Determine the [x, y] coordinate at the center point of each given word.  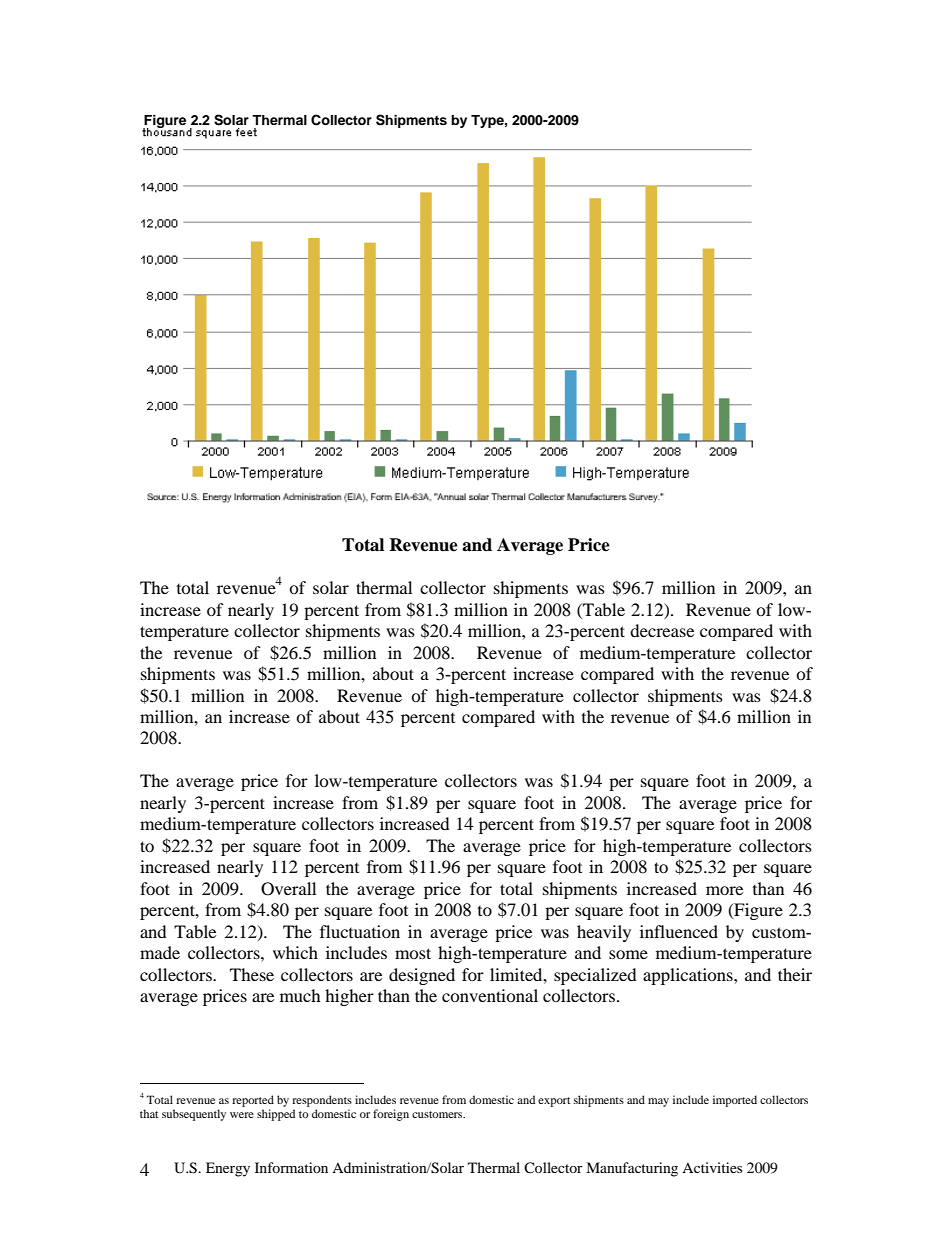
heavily [604, 933]
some [628, 954]
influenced [679, 931]
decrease [662, 630]
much [300, 995]
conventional [490, 995]
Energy [228, 1169]
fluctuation [360, 931]
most [413, 953]
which [295, 952]
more [724, 890]
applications [689, 976]
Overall [288, 889]
